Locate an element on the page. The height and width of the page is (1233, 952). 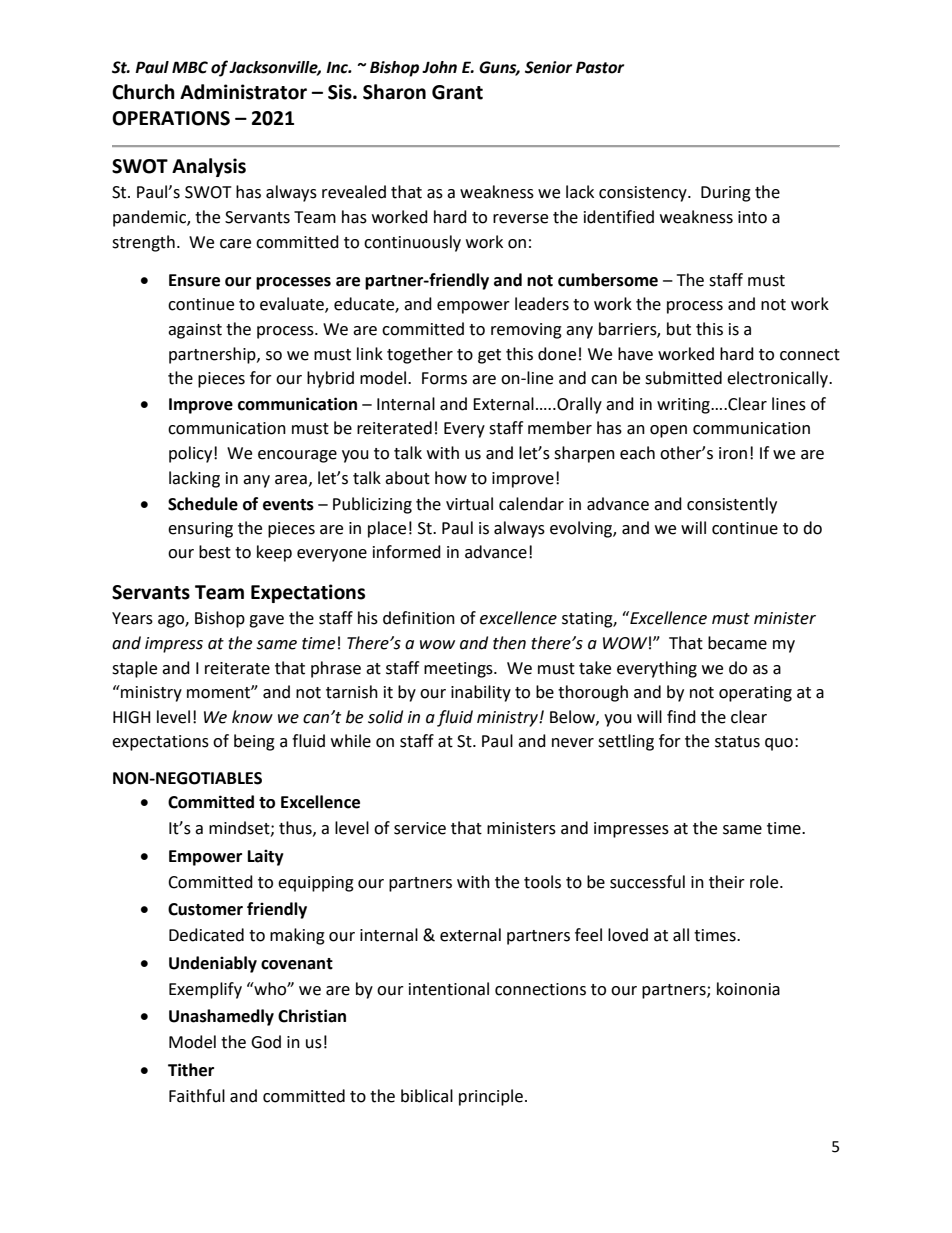
inability is located at coordinates (481, 693).
